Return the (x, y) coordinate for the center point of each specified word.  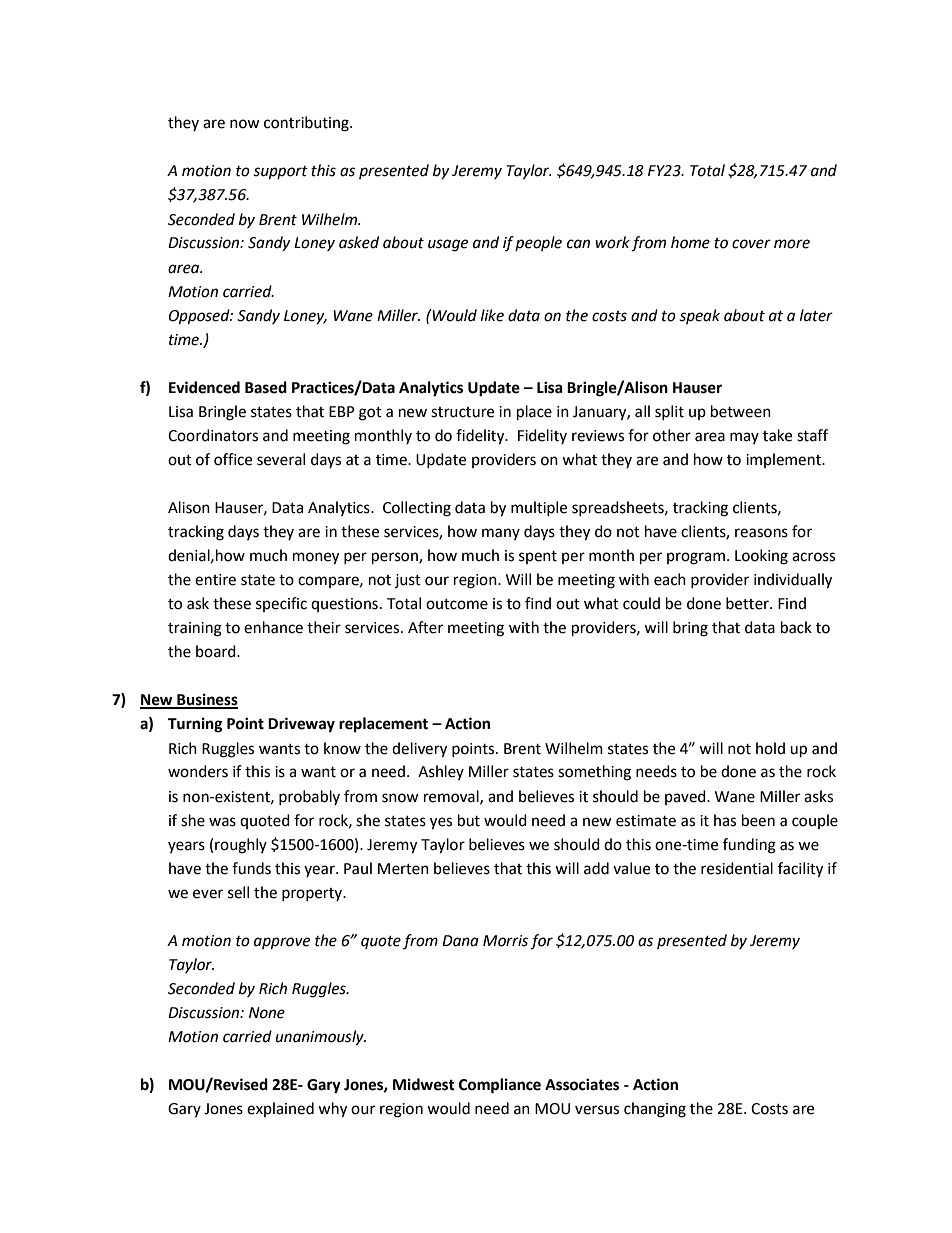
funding (749, 846)
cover (751, 244)
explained (280, 1109)
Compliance (500, 1086)
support (280, 173)
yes (441, 823)
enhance (273, 627)
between (741, 411)
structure (462, 412)
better (748, 603)
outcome (457, 604)
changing (655, 1110)
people (538, 243)
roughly (241, 846)
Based (266, 387)
